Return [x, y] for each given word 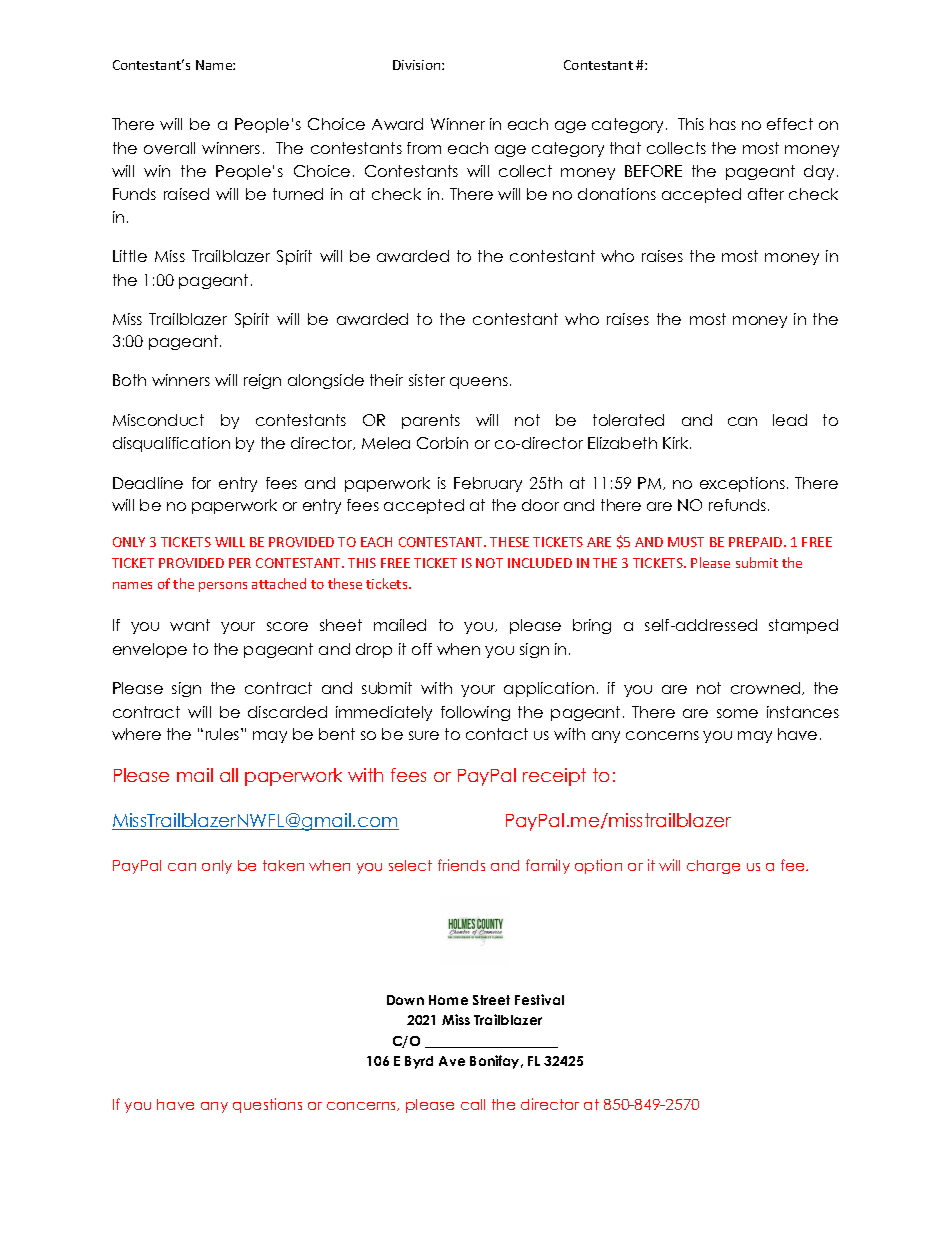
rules [224, 734]
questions [267, 1105]
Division [418, 65]
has [723, 124]
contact [497, 734]
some [737, 713]
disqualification [171, 444]
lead [790, 420]
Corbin [442, 443]
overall [169, 148]
